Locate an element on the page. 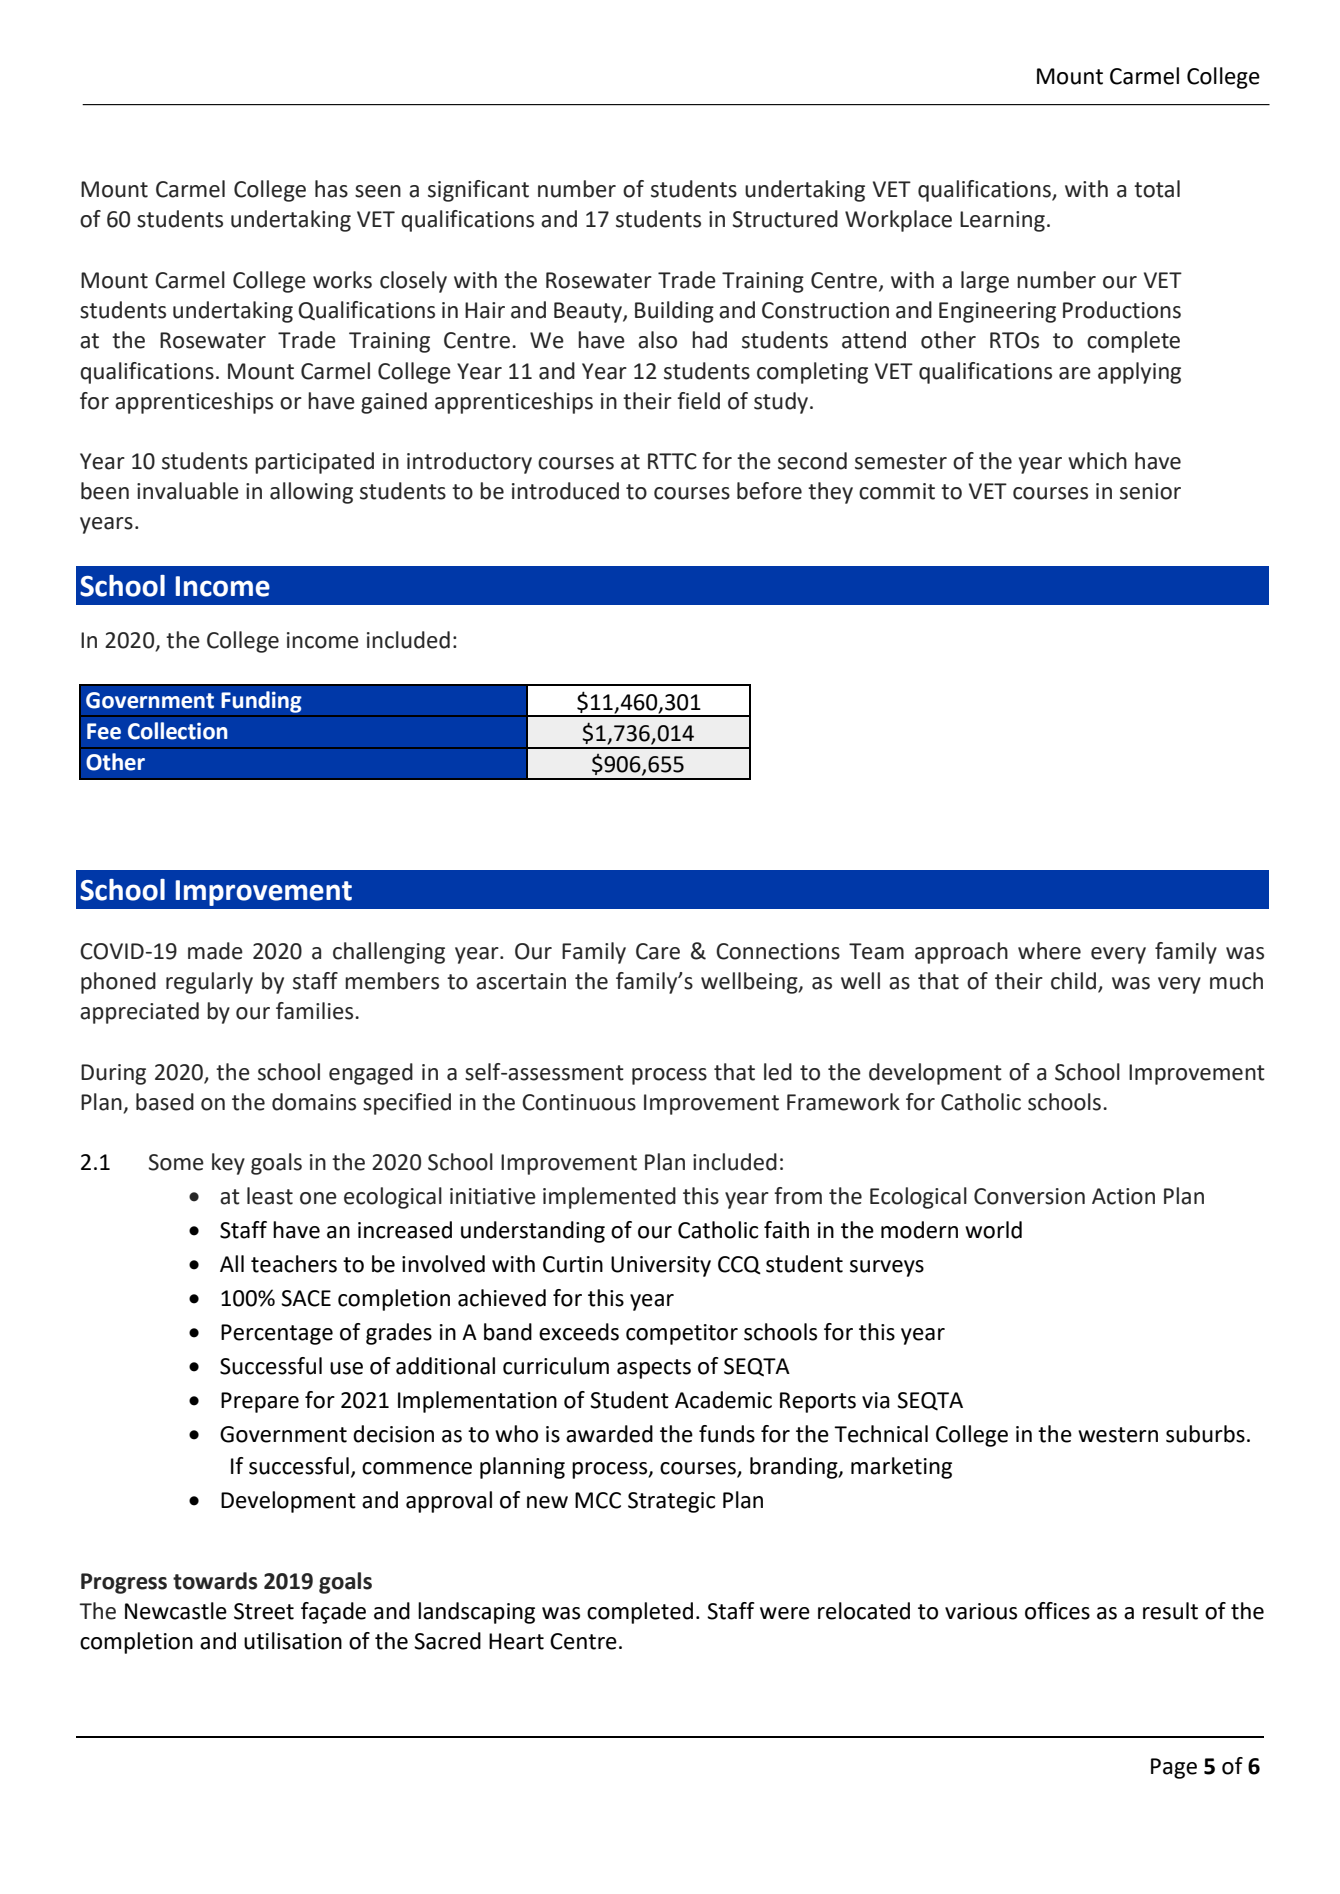  Action is located at coordinates (1123, 1196).
